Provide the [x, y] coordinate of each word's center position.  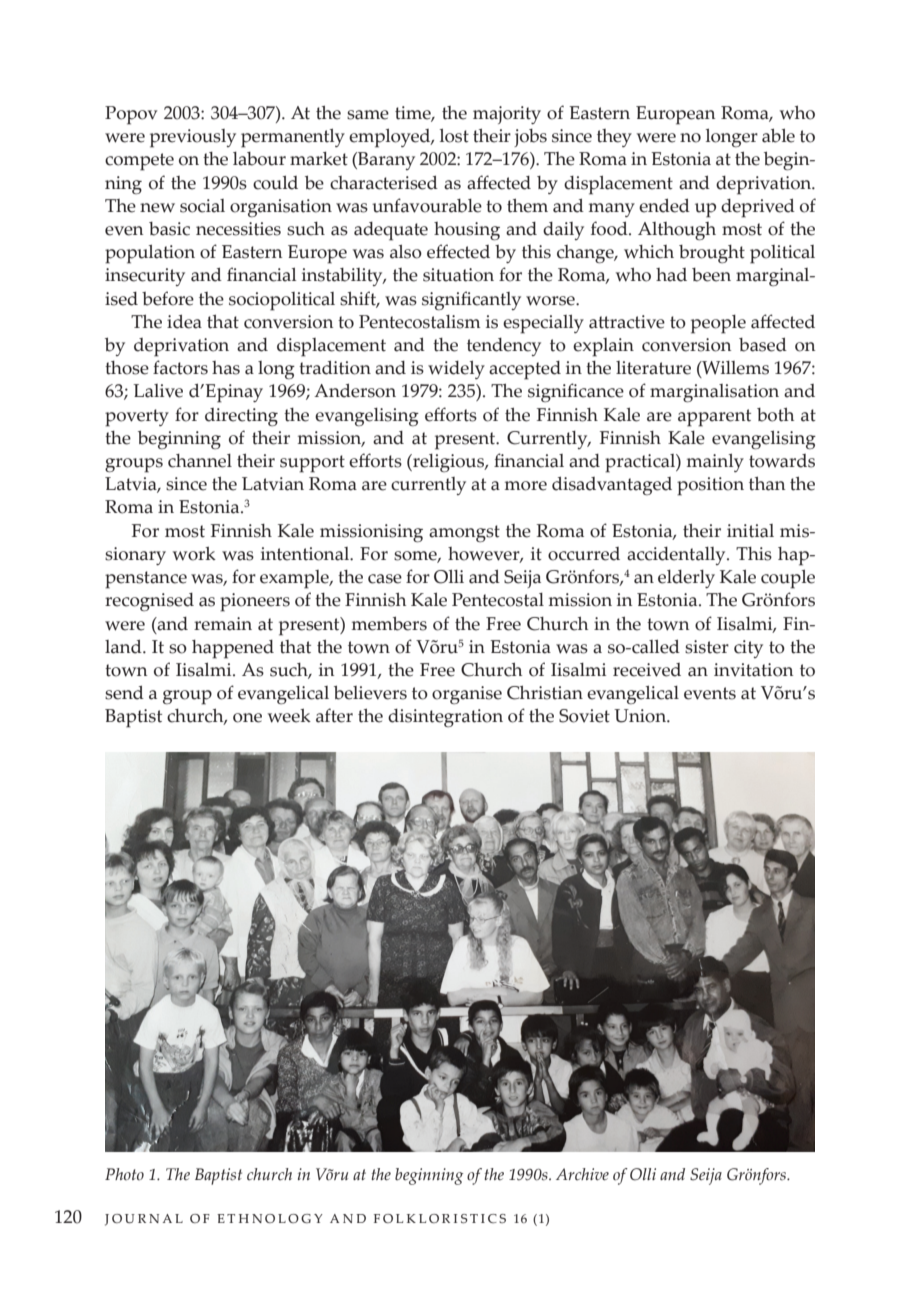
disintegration [445, 718]
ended [664, 206]
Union [641, 716]
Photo [124, 1174]
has [226, 368]
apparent [714, 418]
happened [233, 649]
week [289, 716]
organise [467, 695]
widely [456, 370]
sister [707, 647]
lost [454, 136]
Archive [582, 1174]
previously [193, 138]
